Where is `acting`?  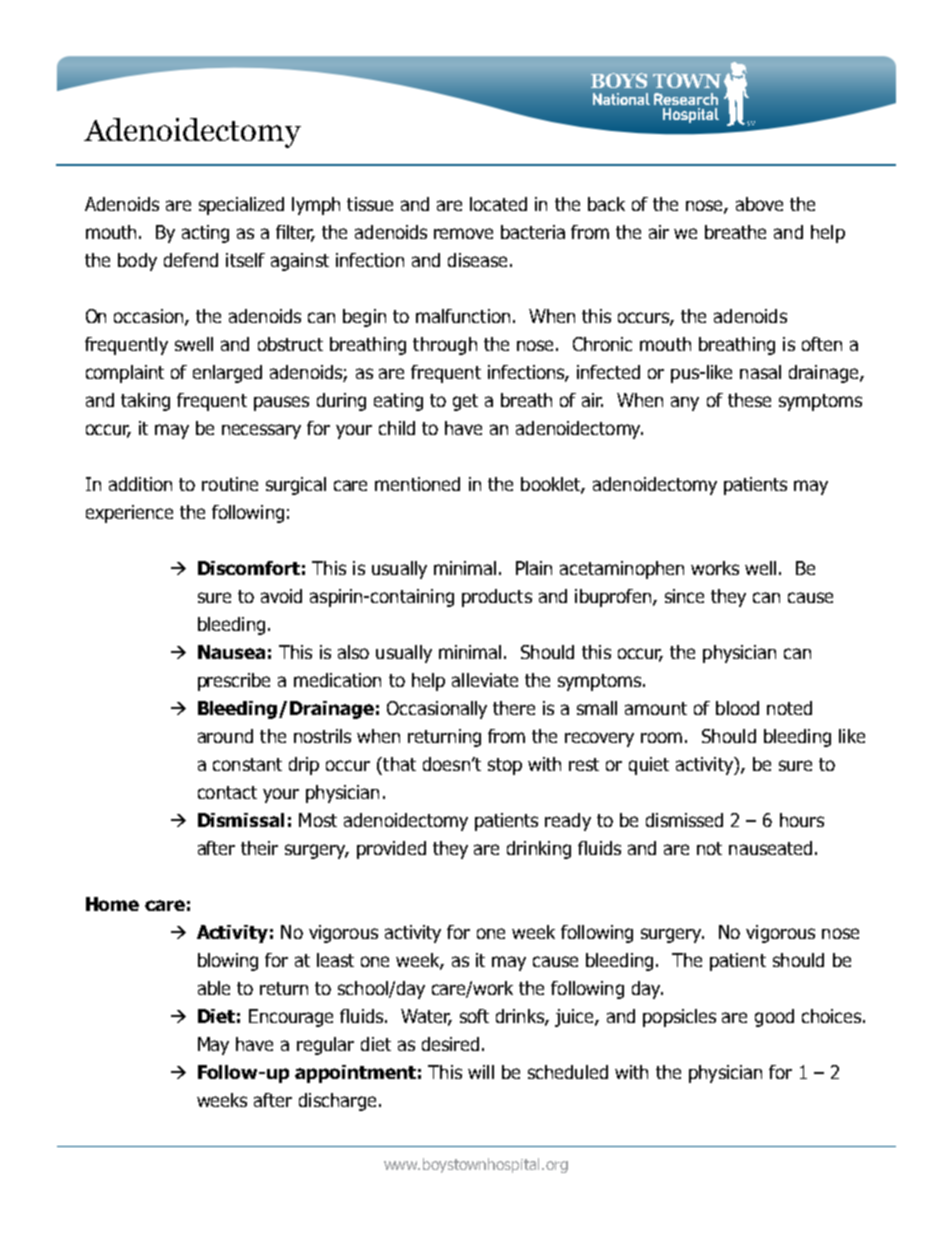
acting is located at coordinates (205, 234).
